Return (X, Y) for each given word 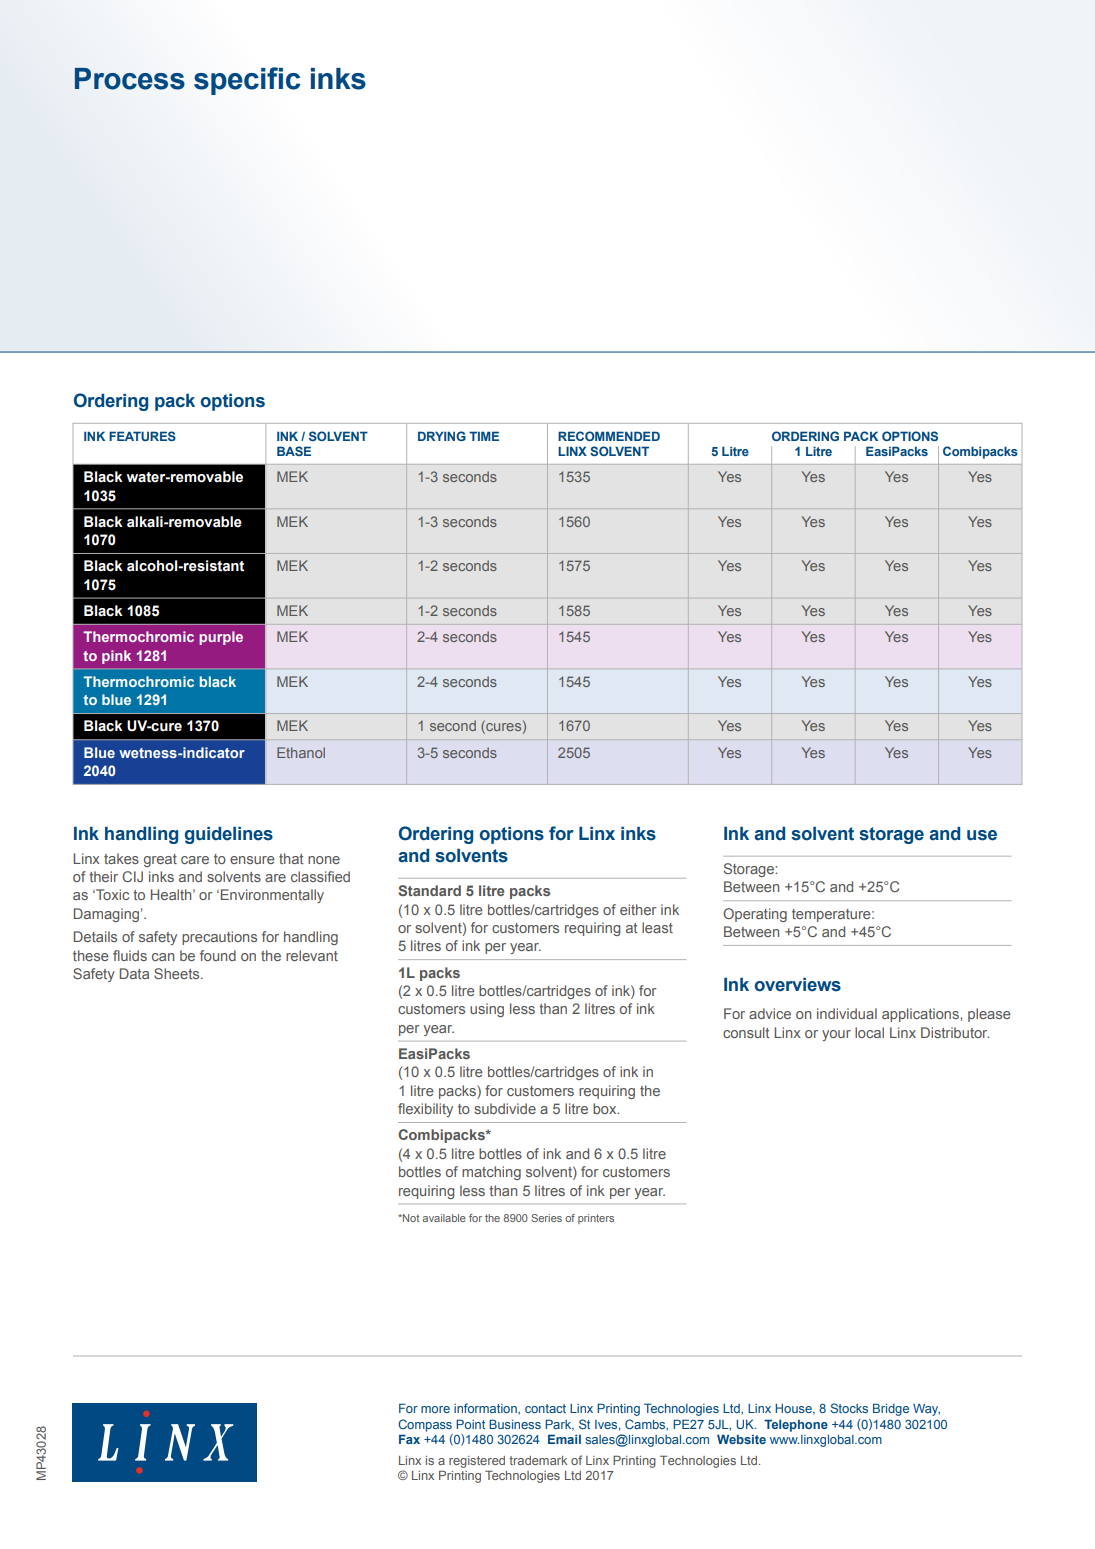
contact (545, 1408)
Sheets (178, 973)
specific (247, 81)
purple (221, 638)
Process (130, 79)
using (487, 1010)
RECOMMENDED (609, 436)
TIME (484, 436)
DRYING (442, 436)
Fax (409, 1439)
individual (847, 1013)
